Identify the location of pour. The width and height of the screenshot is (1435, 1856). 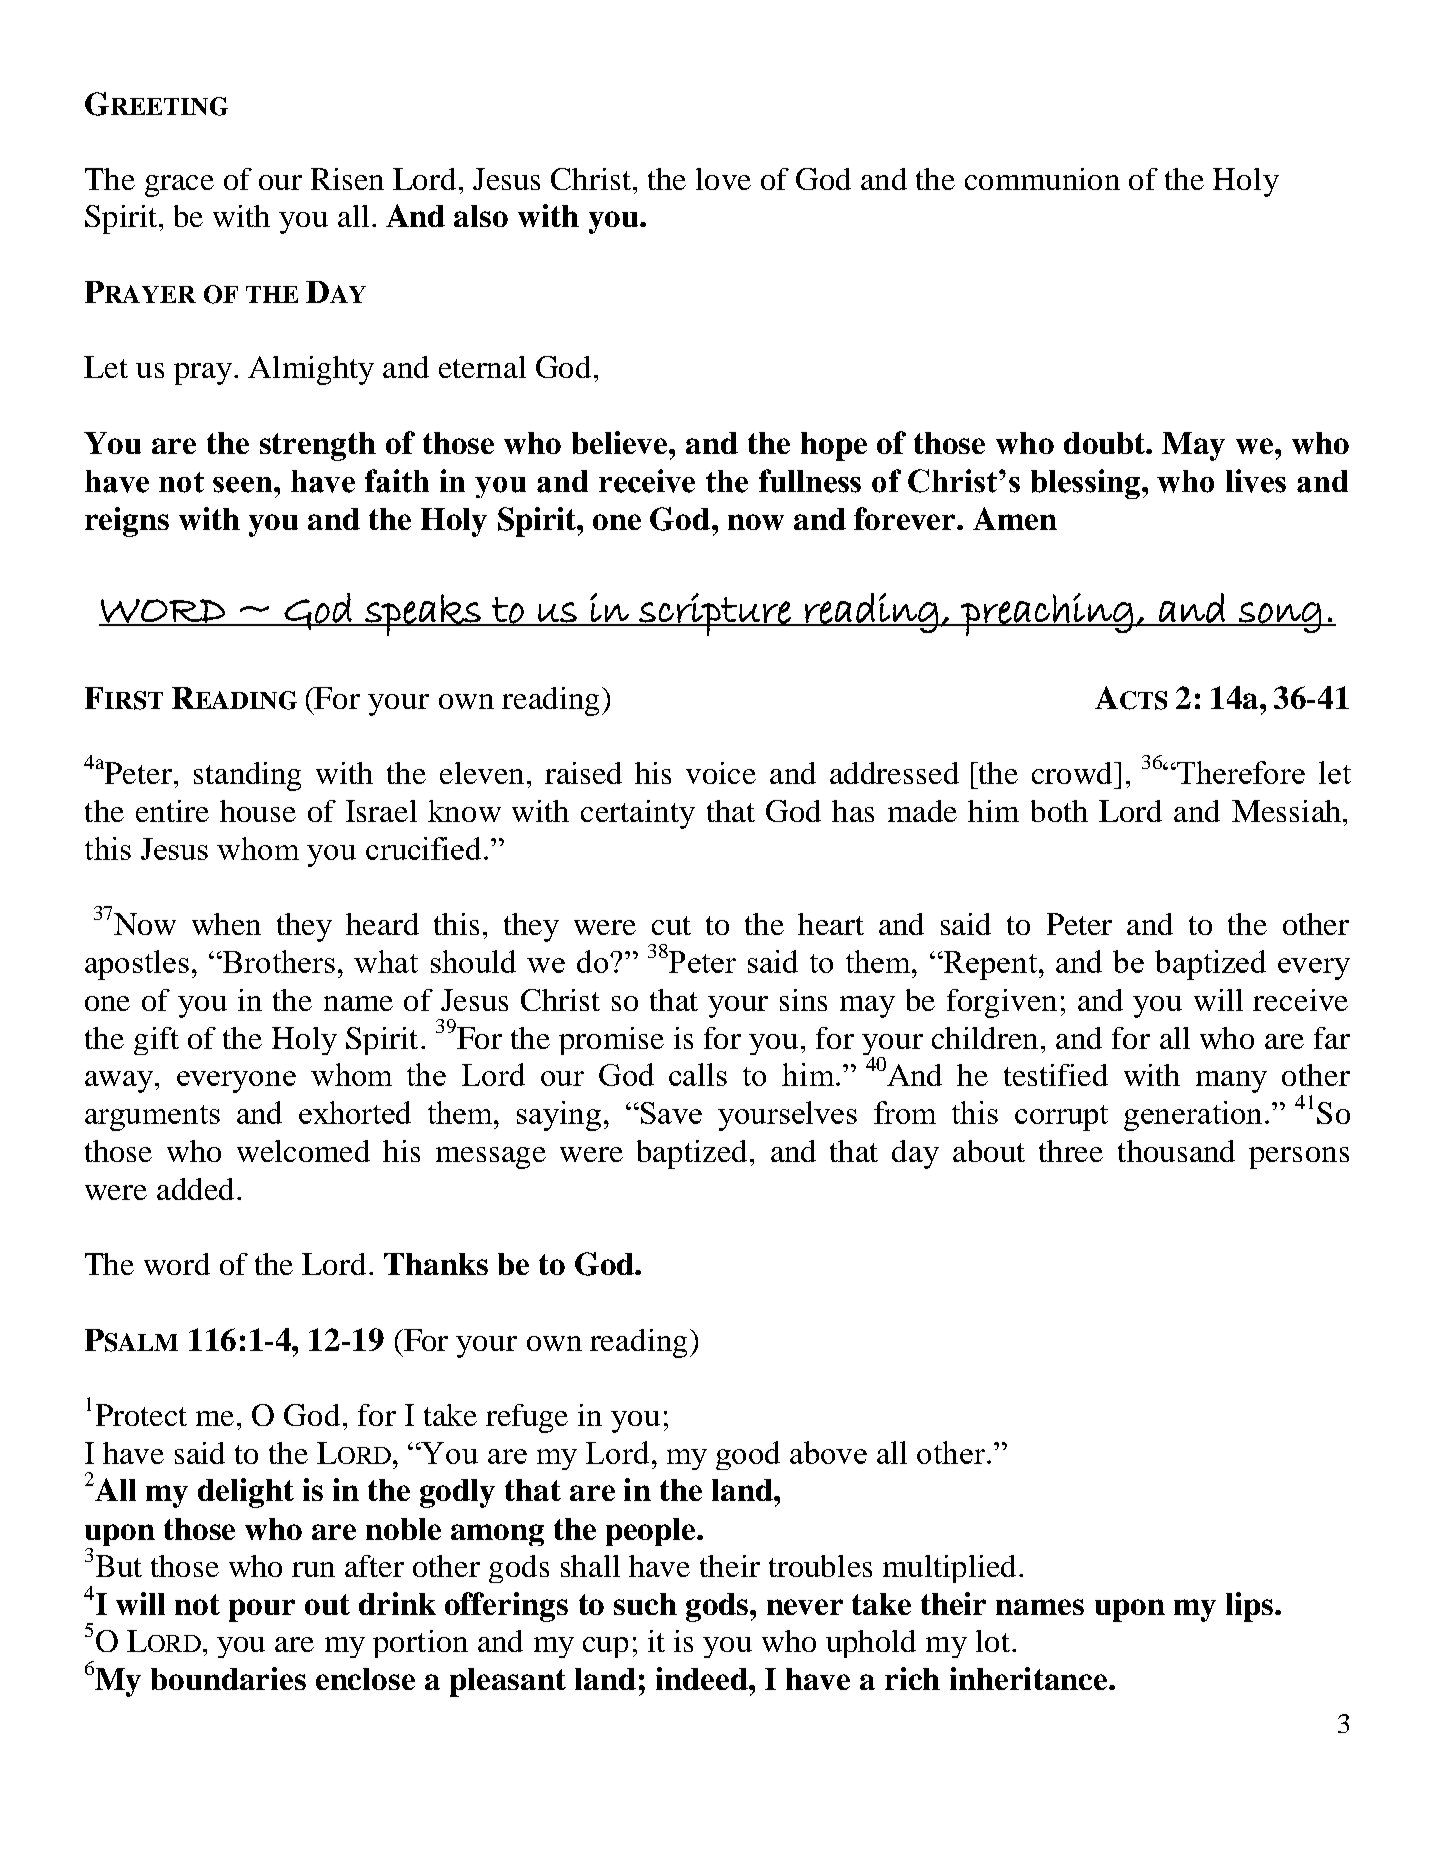
(262, 1610).
